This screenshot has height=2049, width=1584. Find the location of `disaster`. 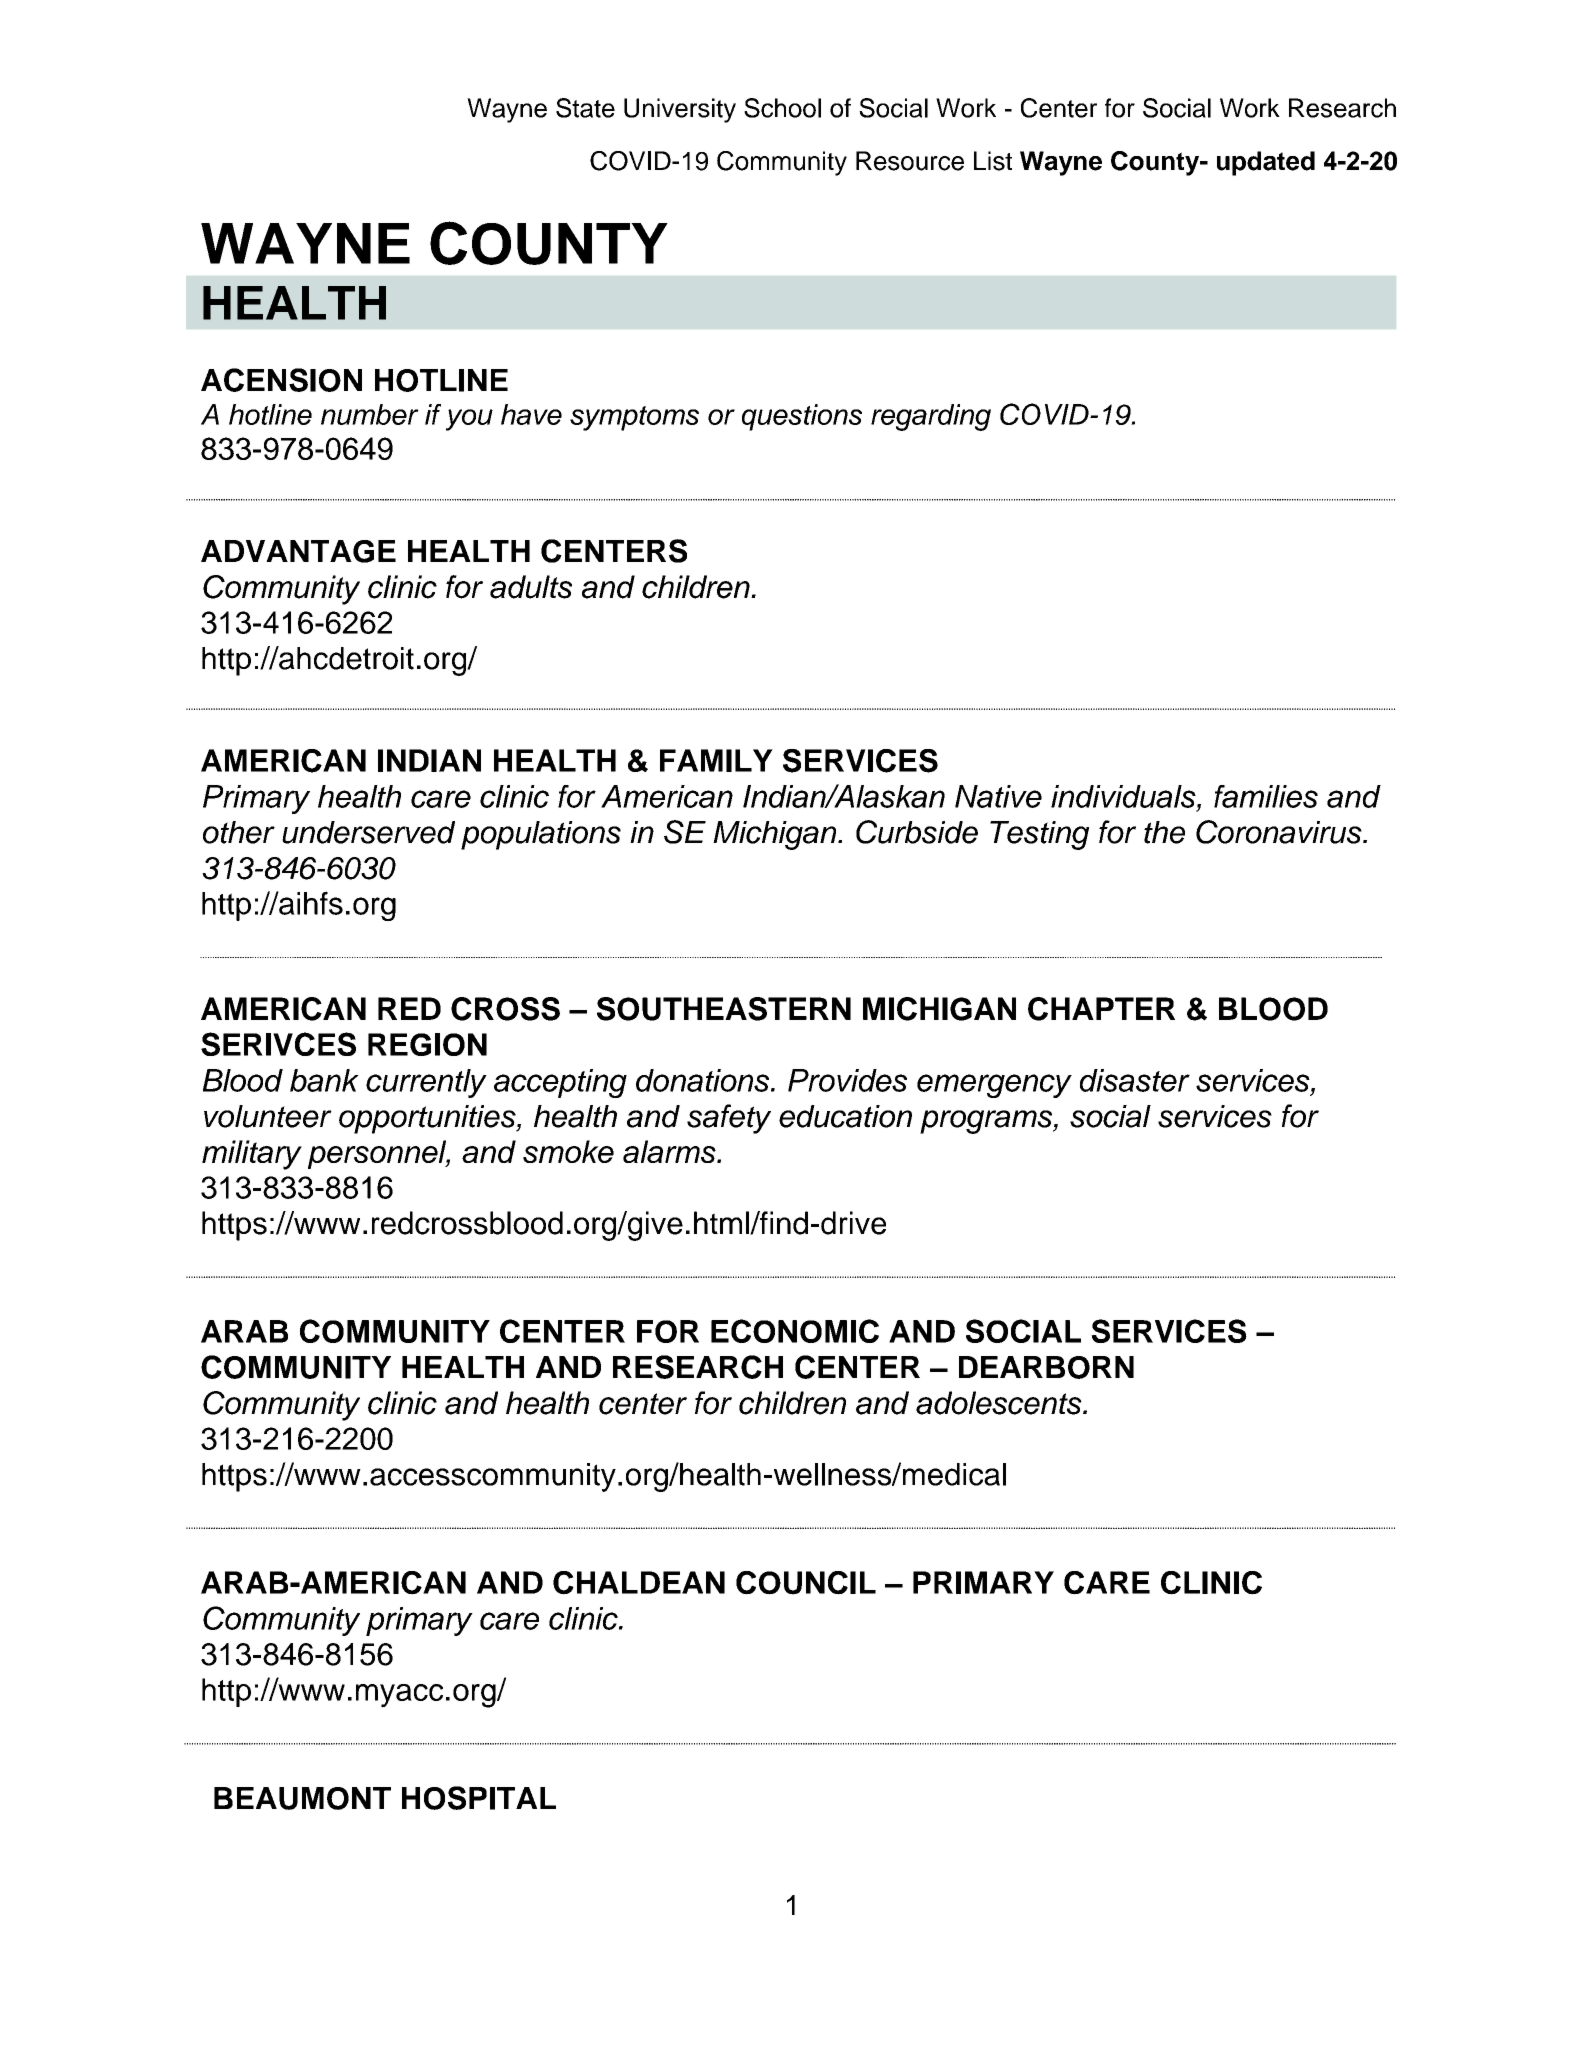

disaster is located at coordinates (1135, 1080).
